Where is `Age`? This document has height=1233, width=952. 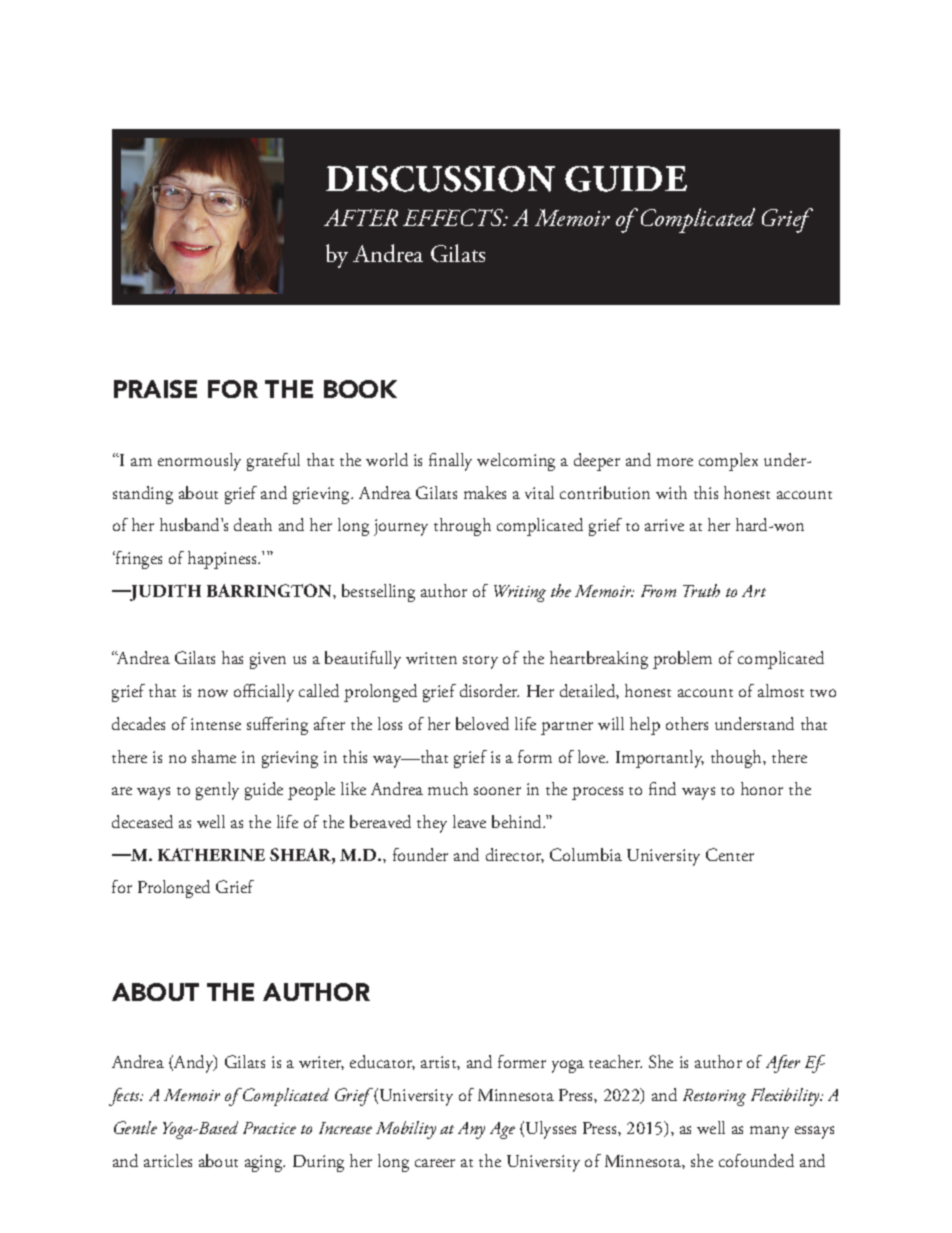
Age is located at coordinates (502, 1130).
